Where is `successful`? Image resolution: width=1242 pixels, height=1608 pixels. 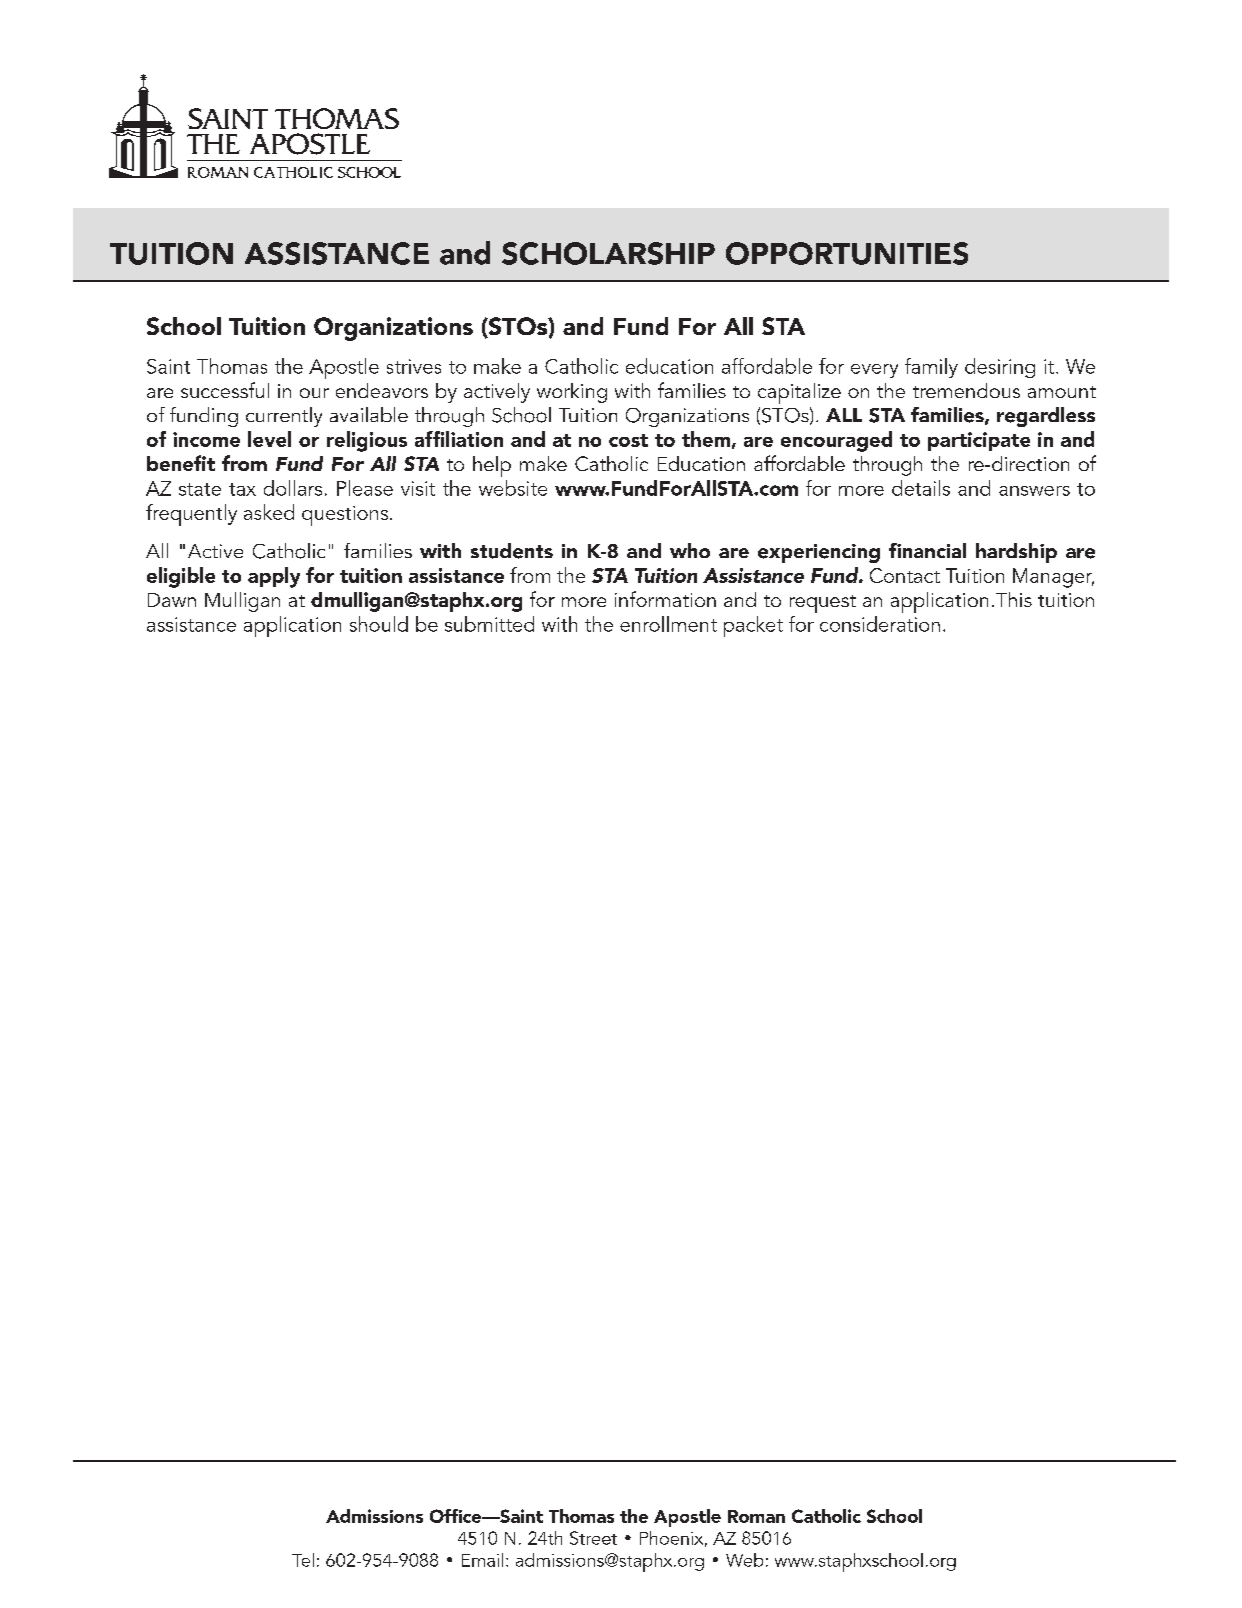
successful is located at coordinates (225, 390).
